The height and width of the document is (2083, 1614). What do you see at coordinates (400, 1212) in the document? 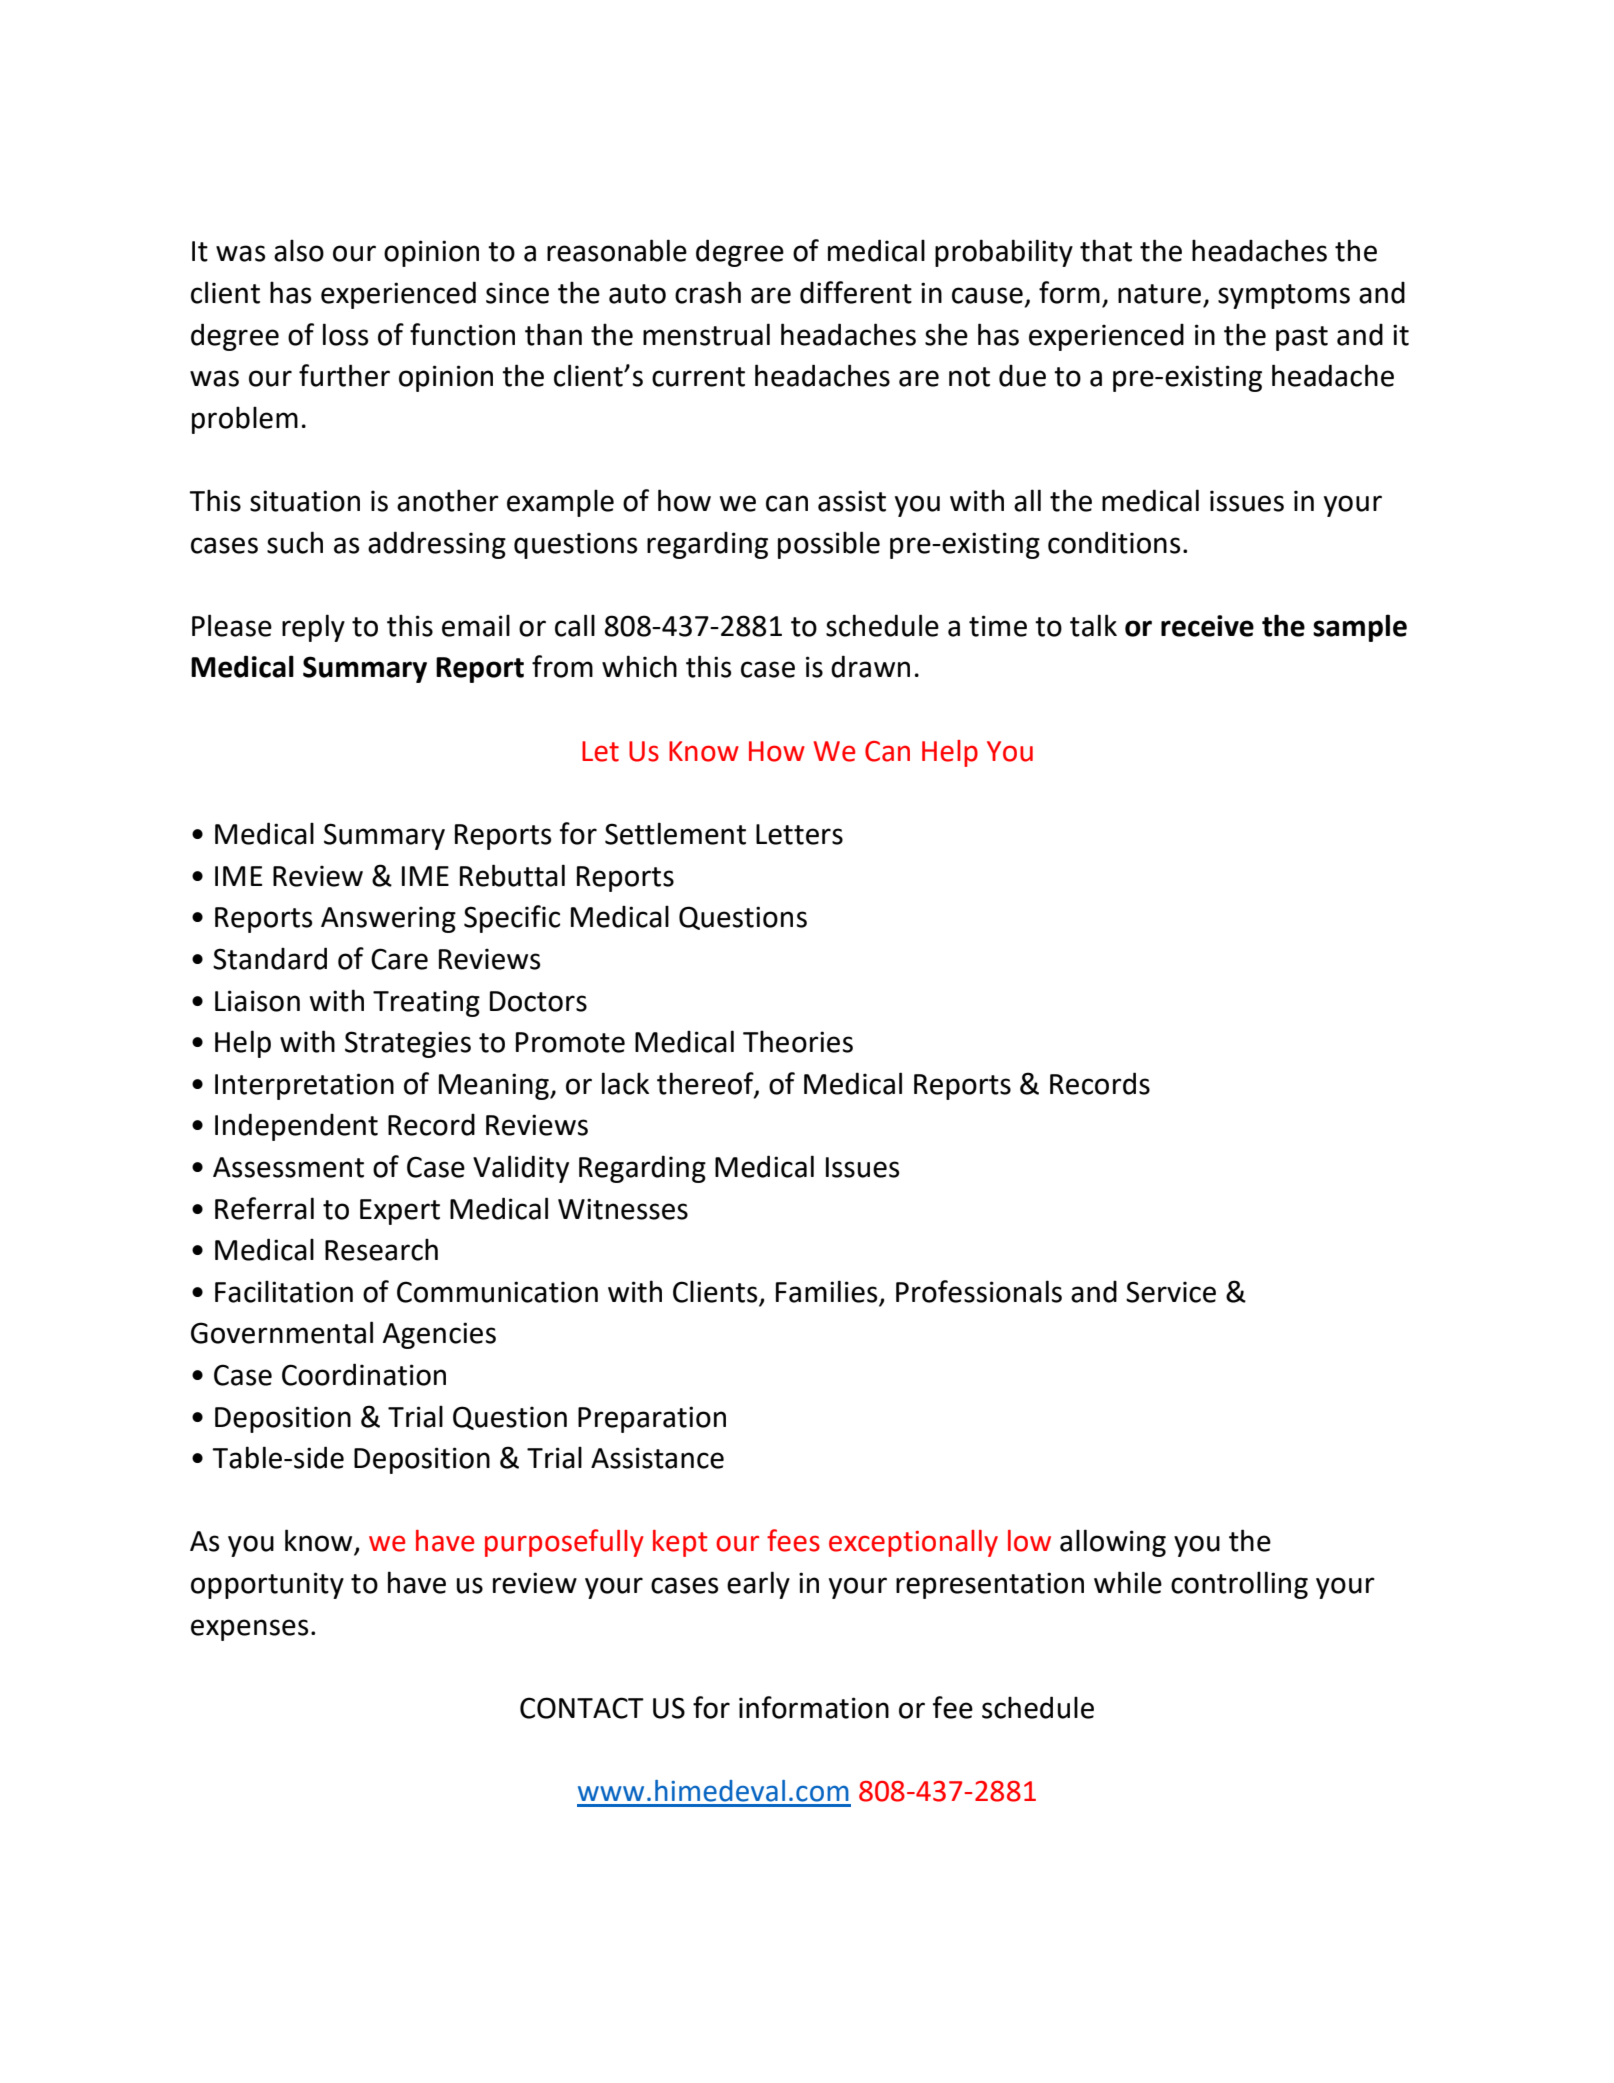
I see `Expert` at bounding box center [400, 1212].
